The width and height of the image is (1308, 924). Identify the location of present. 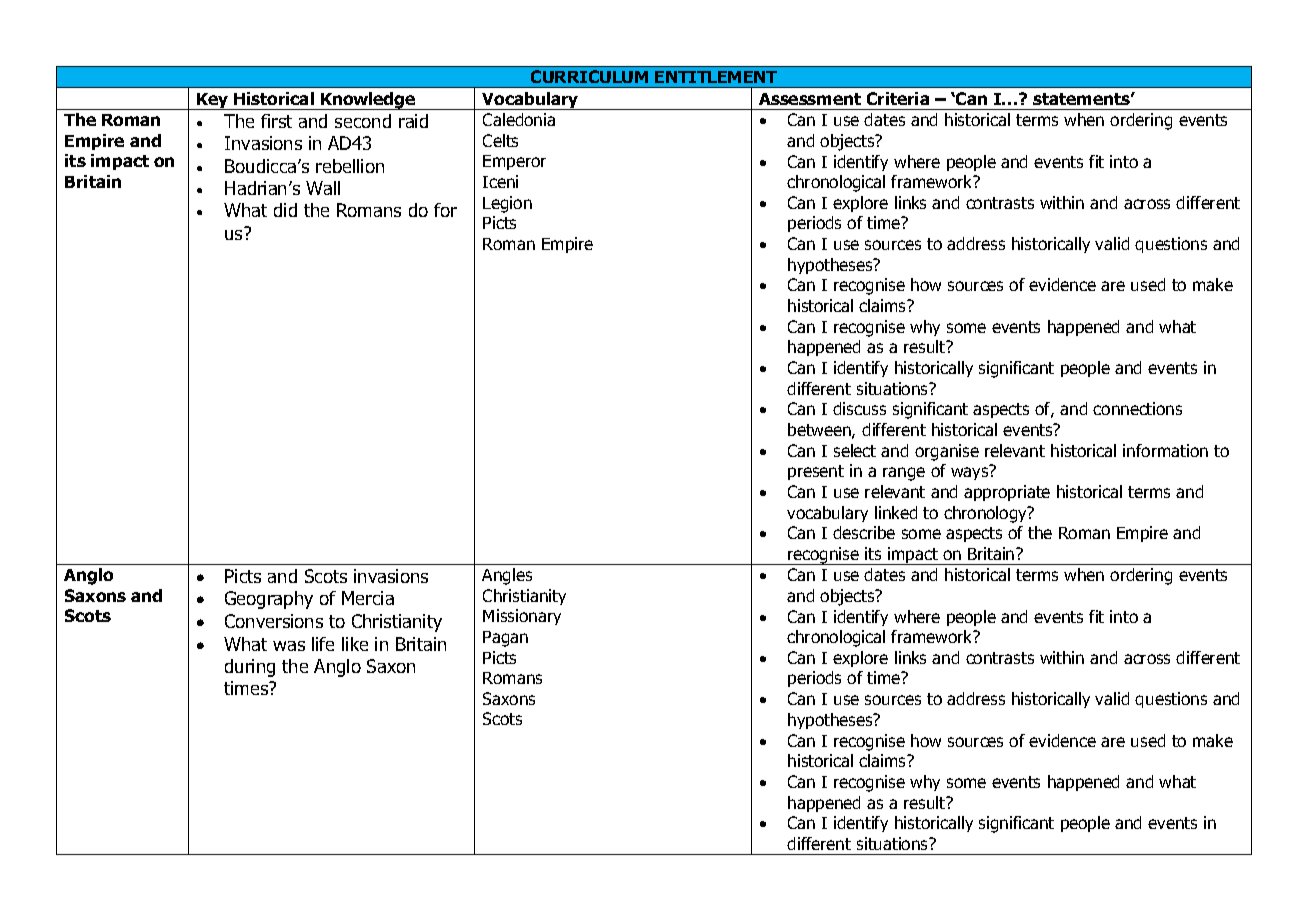
(816, 472).
